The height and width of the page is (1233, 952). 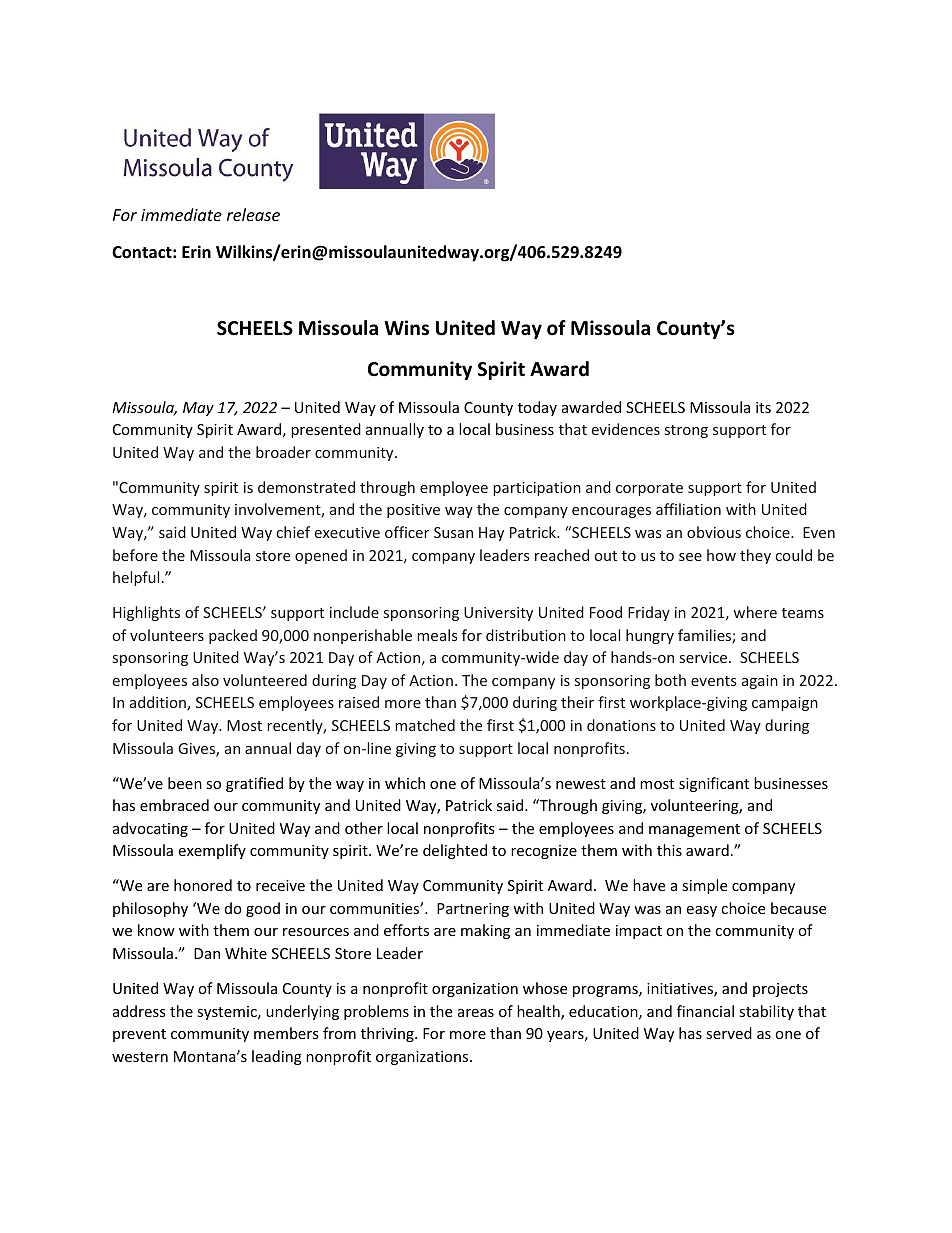 What do you see at coordinates (453, 532) in the page?
I see `Susan` at bounding box center [453, 532].
